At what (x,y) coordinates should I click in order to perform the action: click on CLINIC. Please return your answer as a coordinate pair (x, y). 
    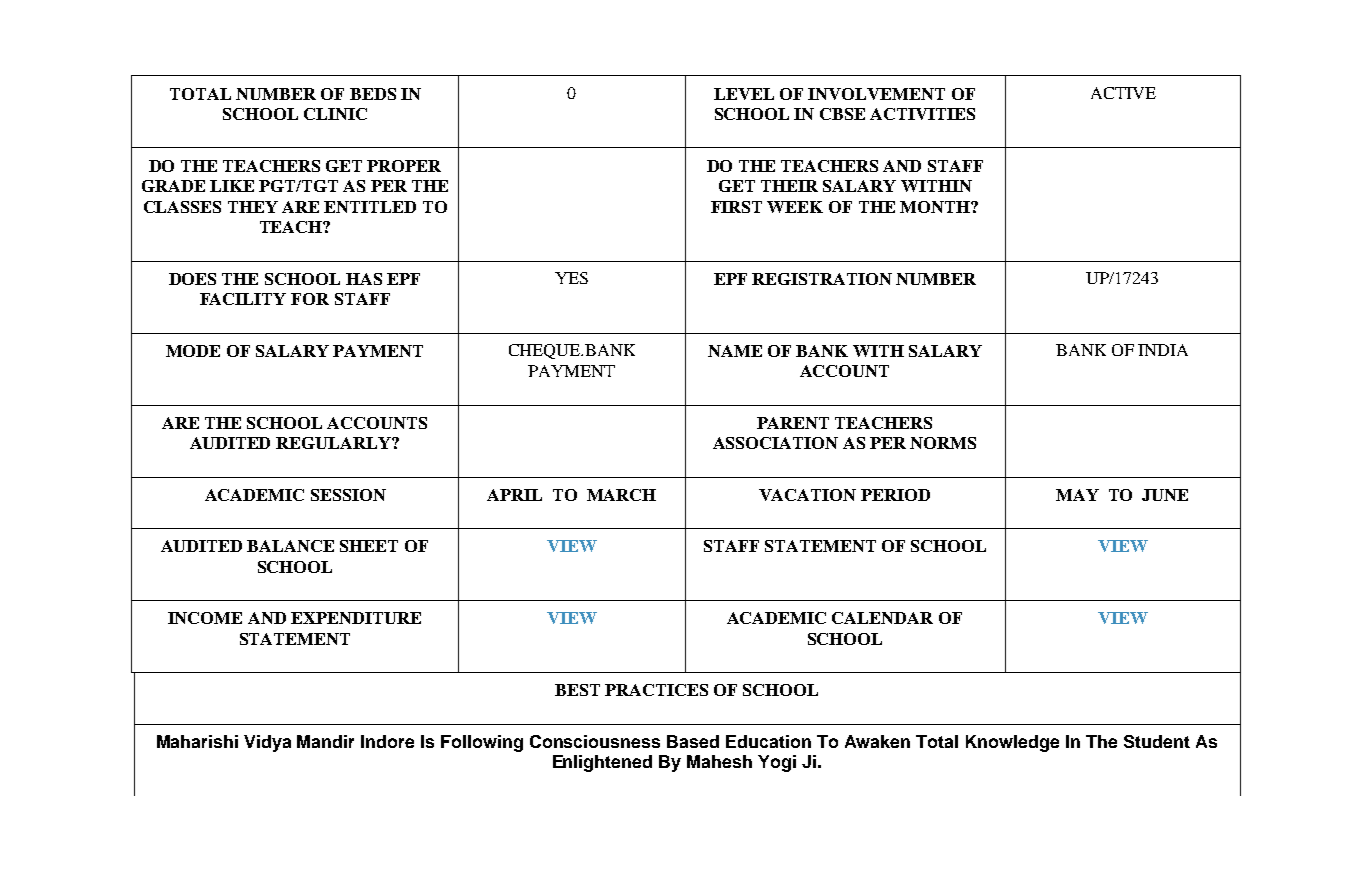
    Looking at the image, I should click on (335, 114).
